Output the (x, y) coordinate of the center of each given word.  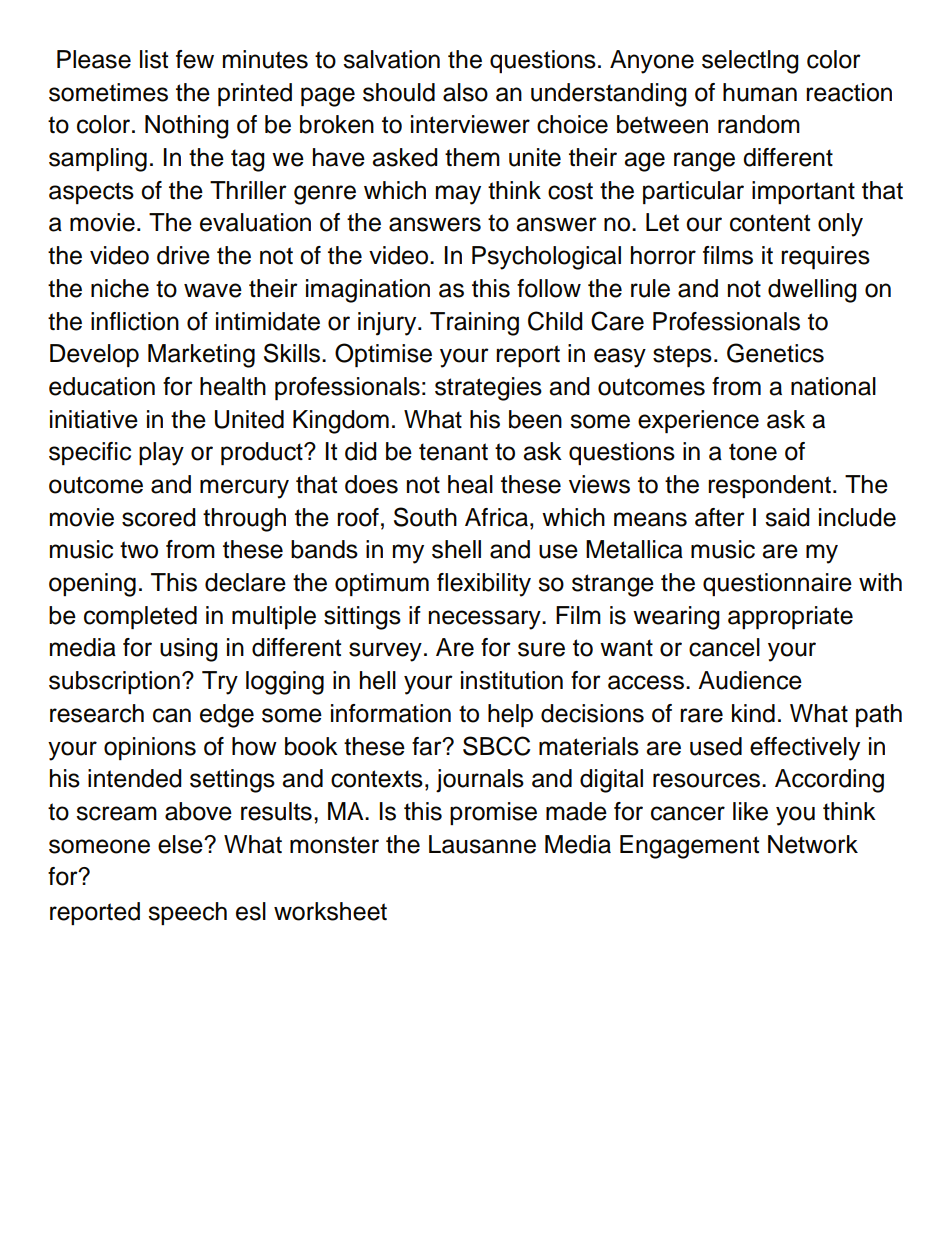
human (760, 92)
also (465, 92)
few (195, 59)
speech (187, 913)
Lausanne (482, 844)
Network (813, 844)
